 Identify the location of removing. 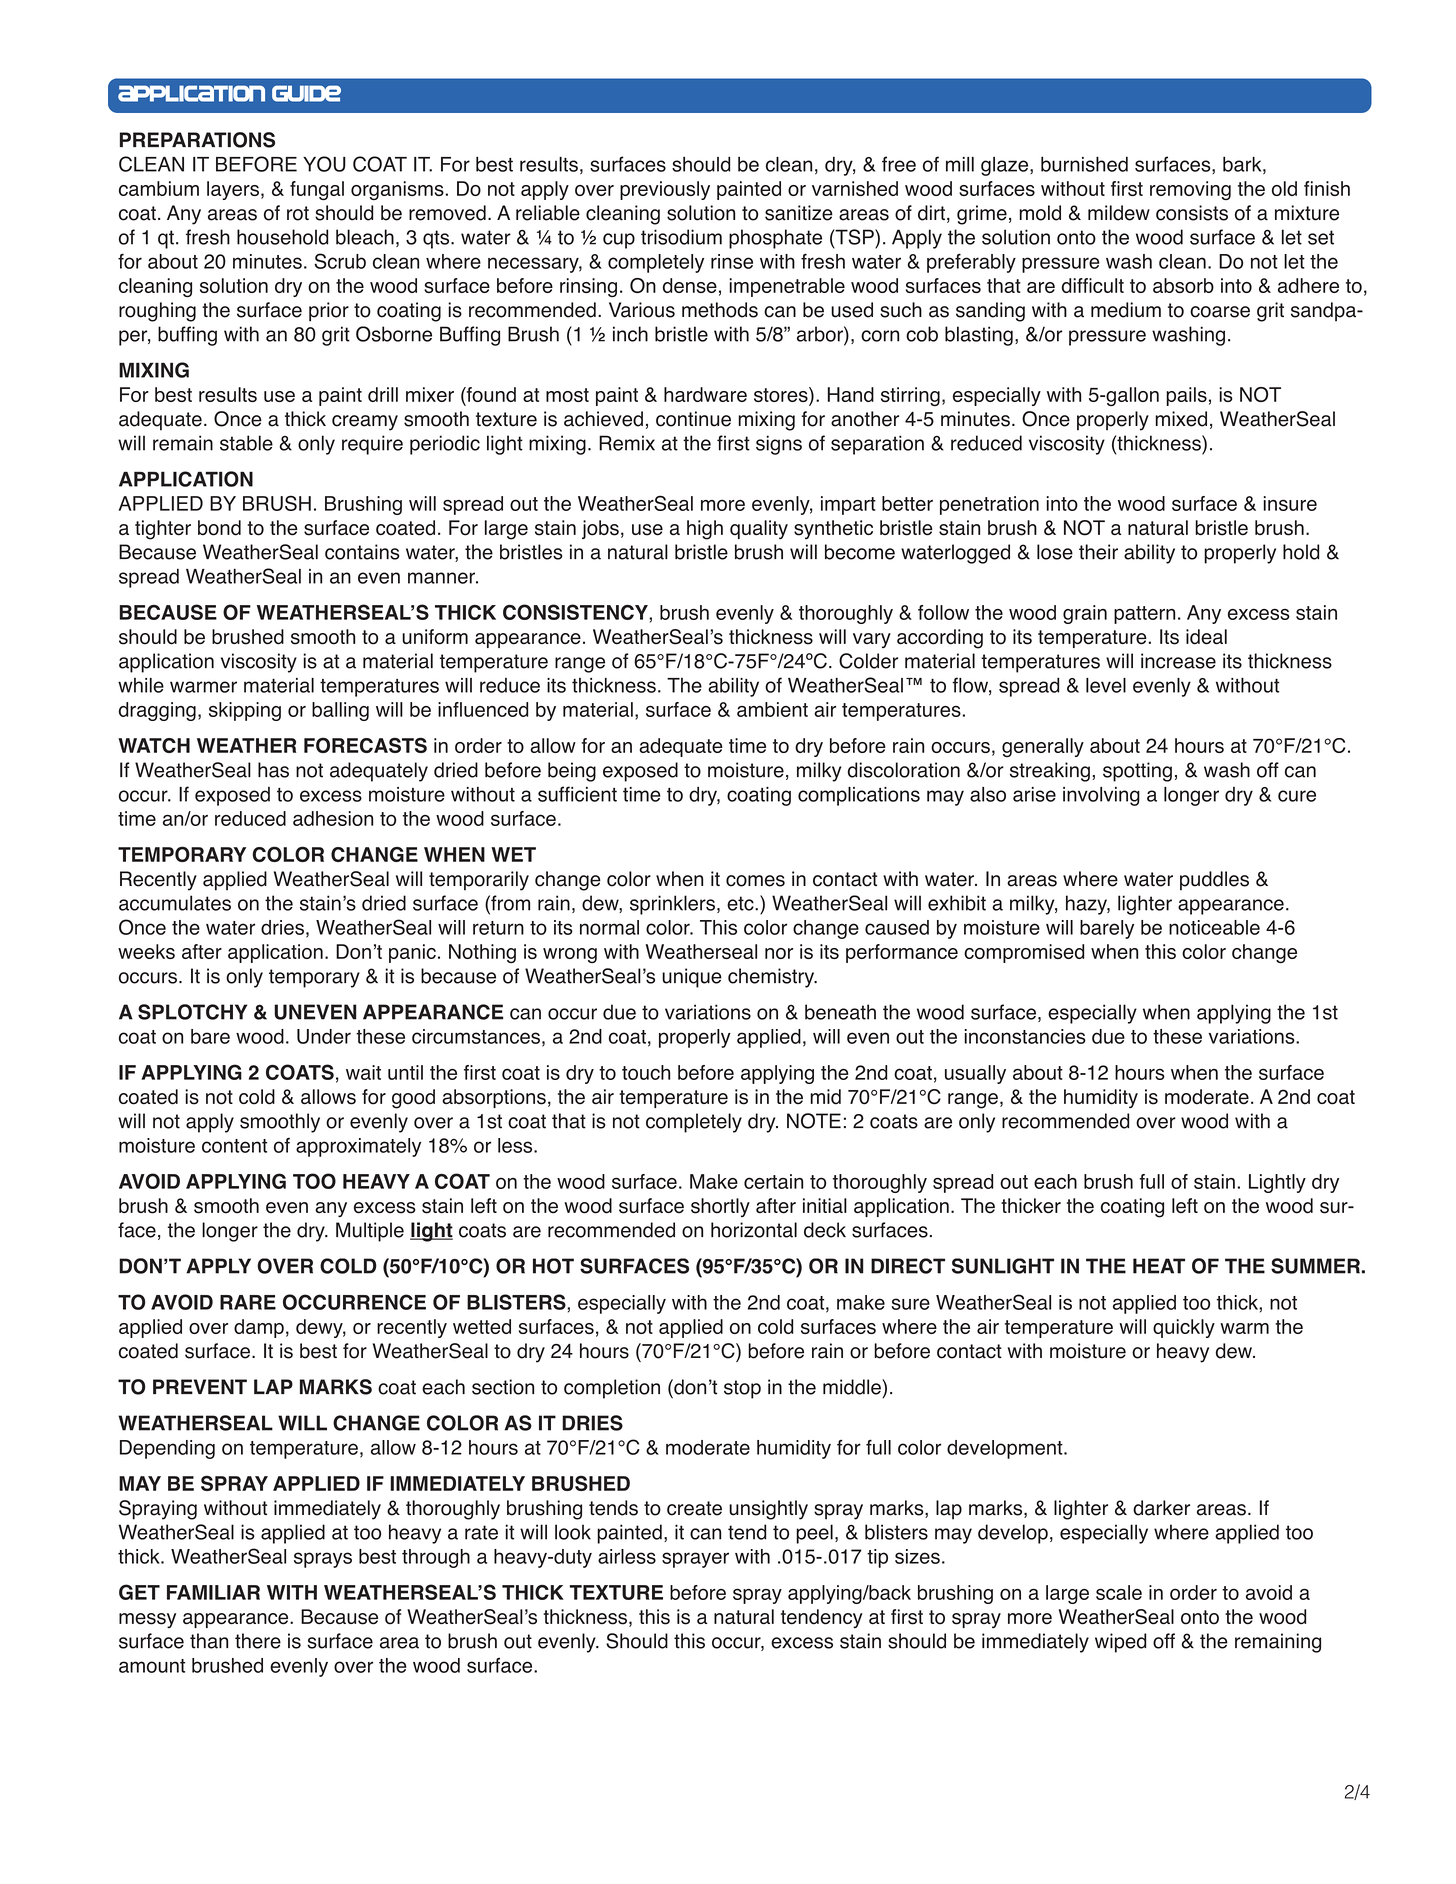
(1190, 190).
